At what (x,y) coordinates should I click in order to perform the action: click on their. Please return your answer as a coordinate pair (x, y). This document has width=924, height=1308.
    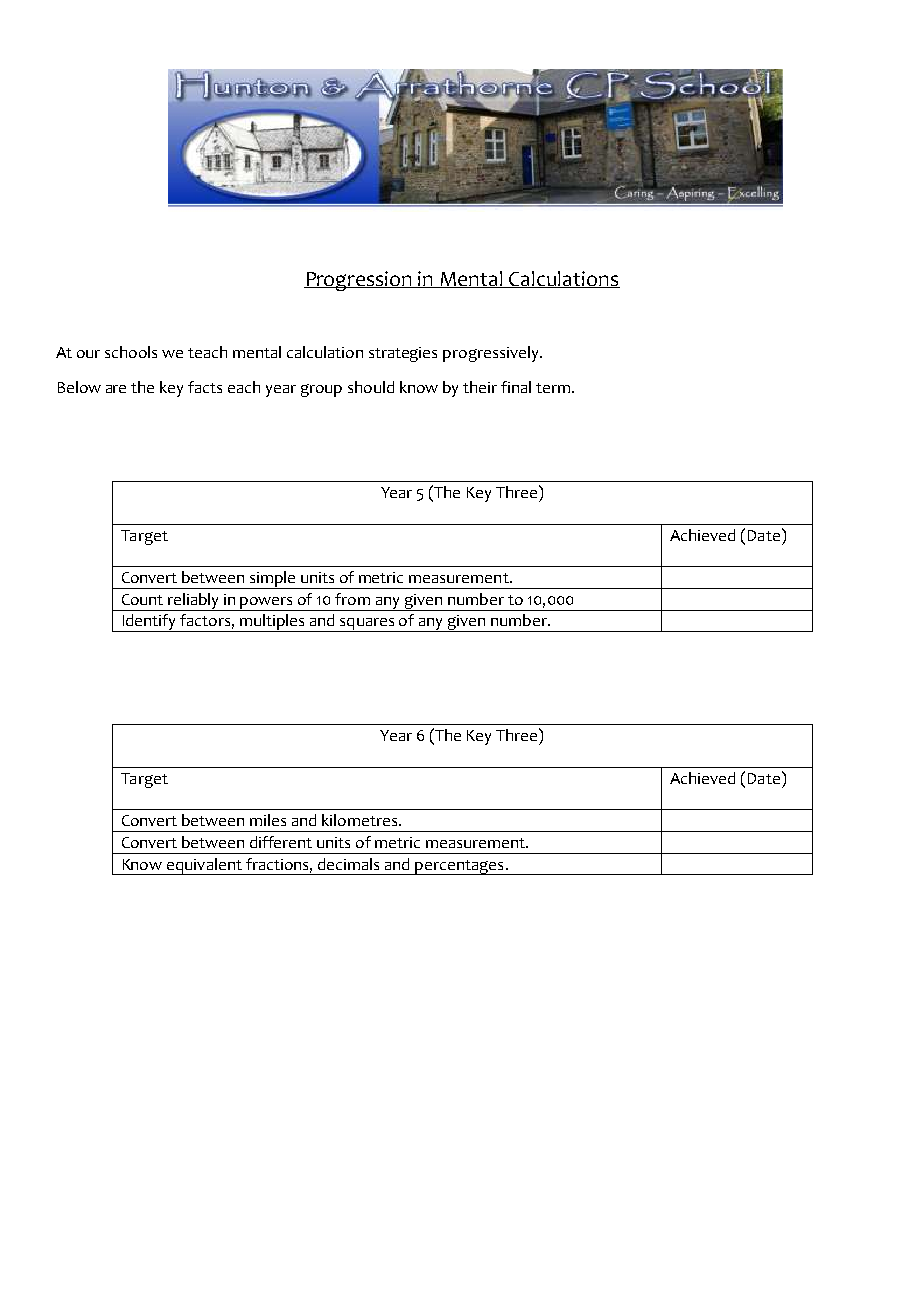
    Looking at the image, I should click on (480, 387).
